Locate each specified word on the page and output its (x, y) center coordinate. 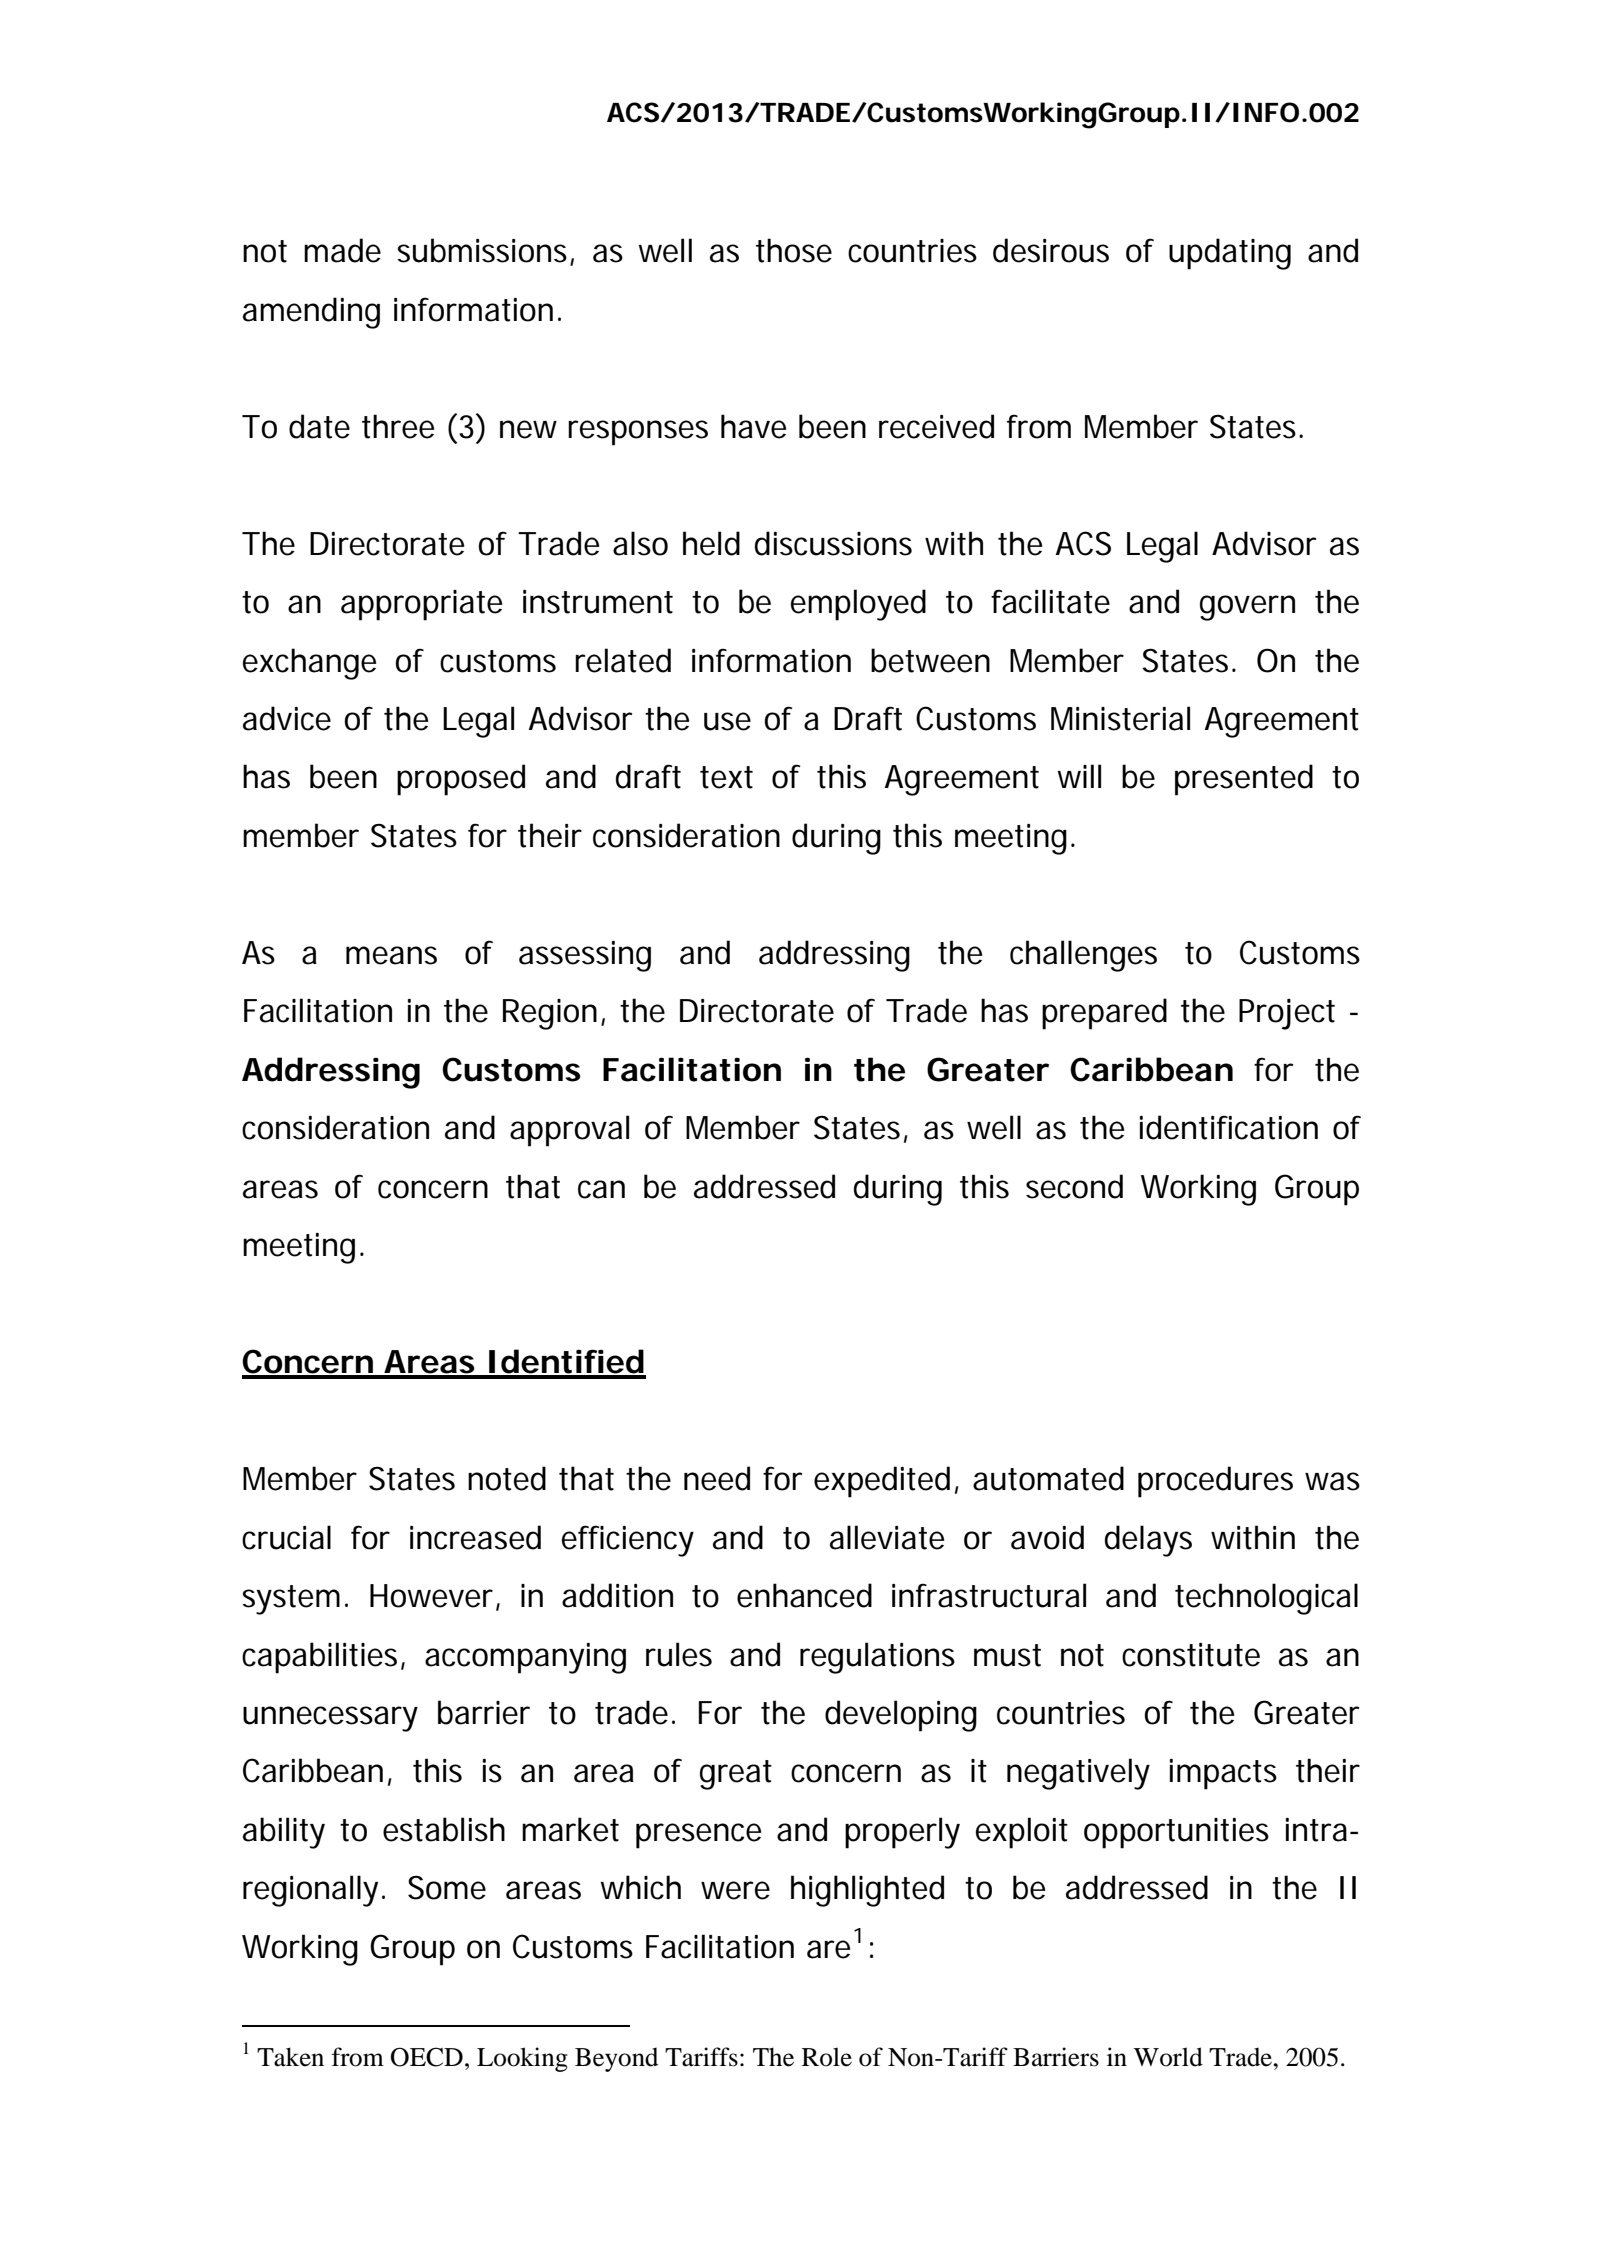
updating (1230, 254)
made (342, 250)
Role (827, 2057)
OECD (427, 2057)
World (1168, 2057)
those (794, 250)
